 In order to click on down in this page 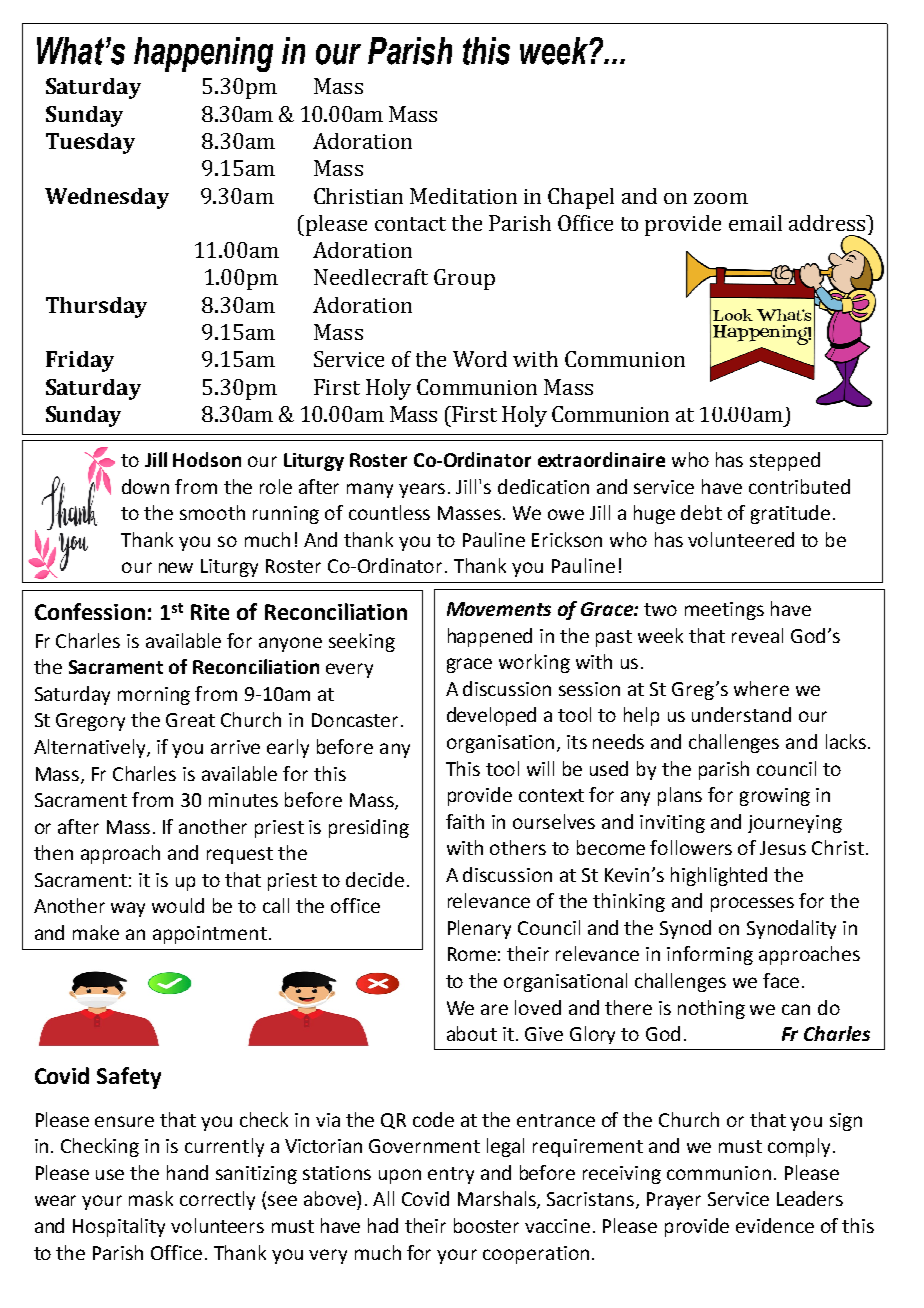, I will do `click(145, 486)`.
